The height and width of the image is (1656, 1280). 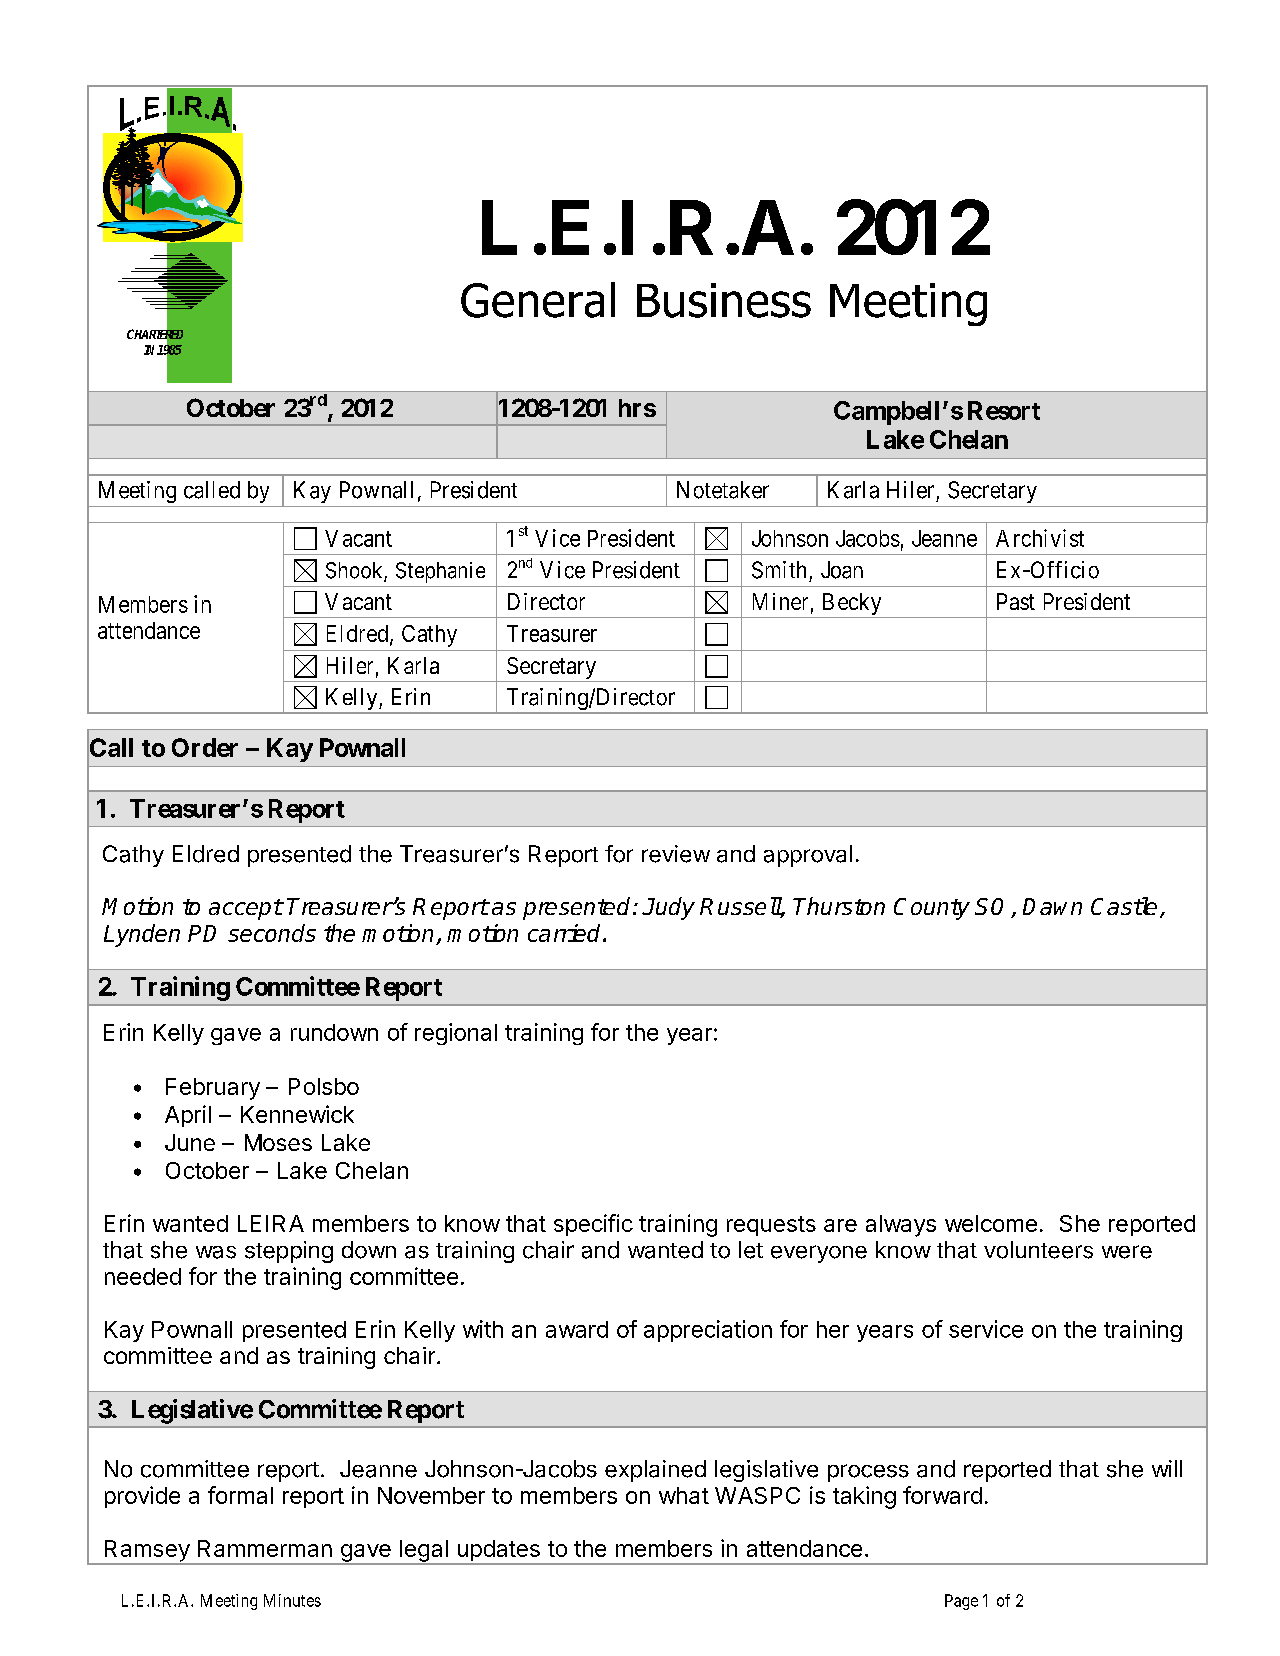 I want to click on General, so click(x=538, y=300).
